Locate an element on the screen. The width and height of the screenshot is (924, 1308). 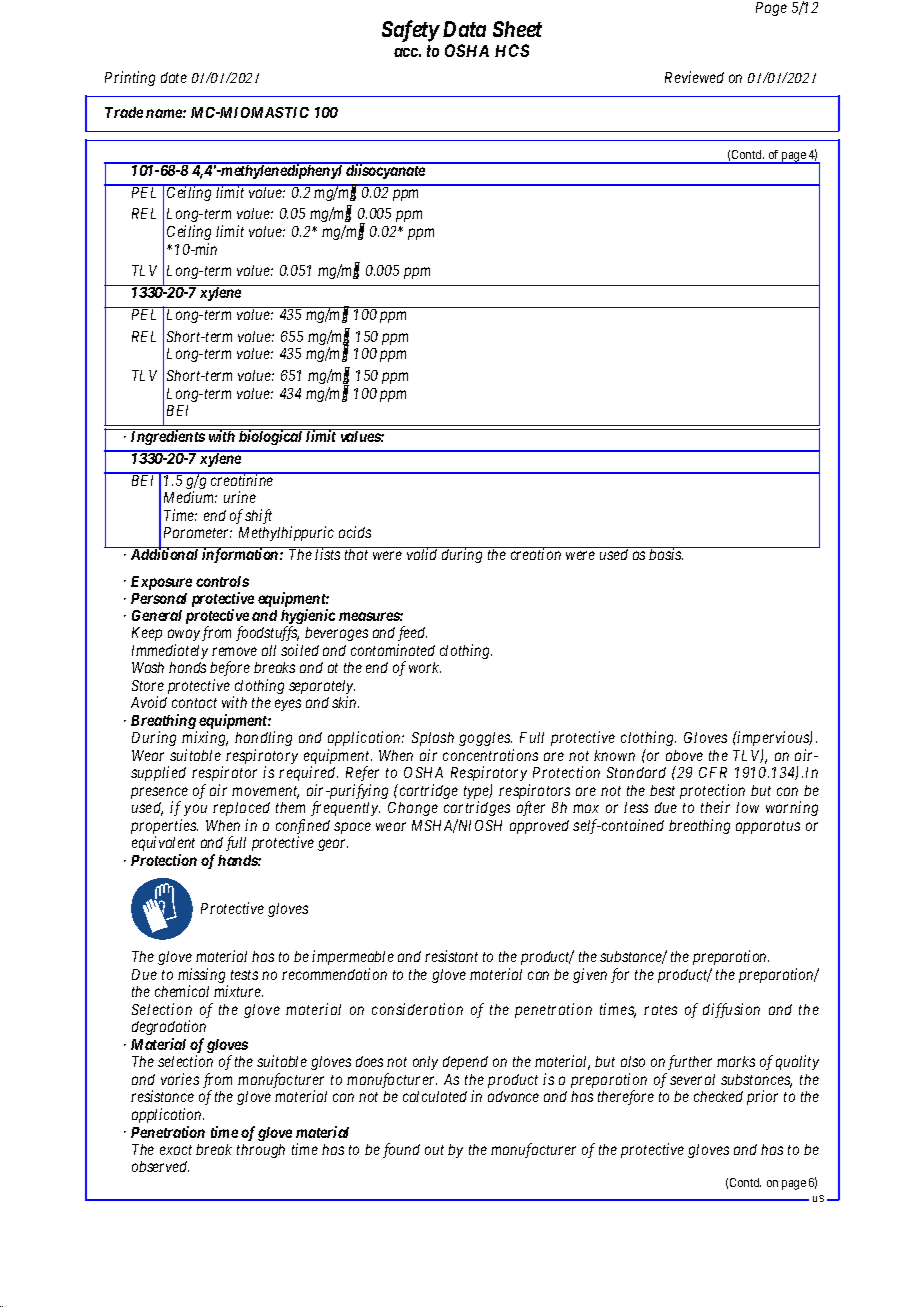
Reviewed is located at coordinates (694, 77).
